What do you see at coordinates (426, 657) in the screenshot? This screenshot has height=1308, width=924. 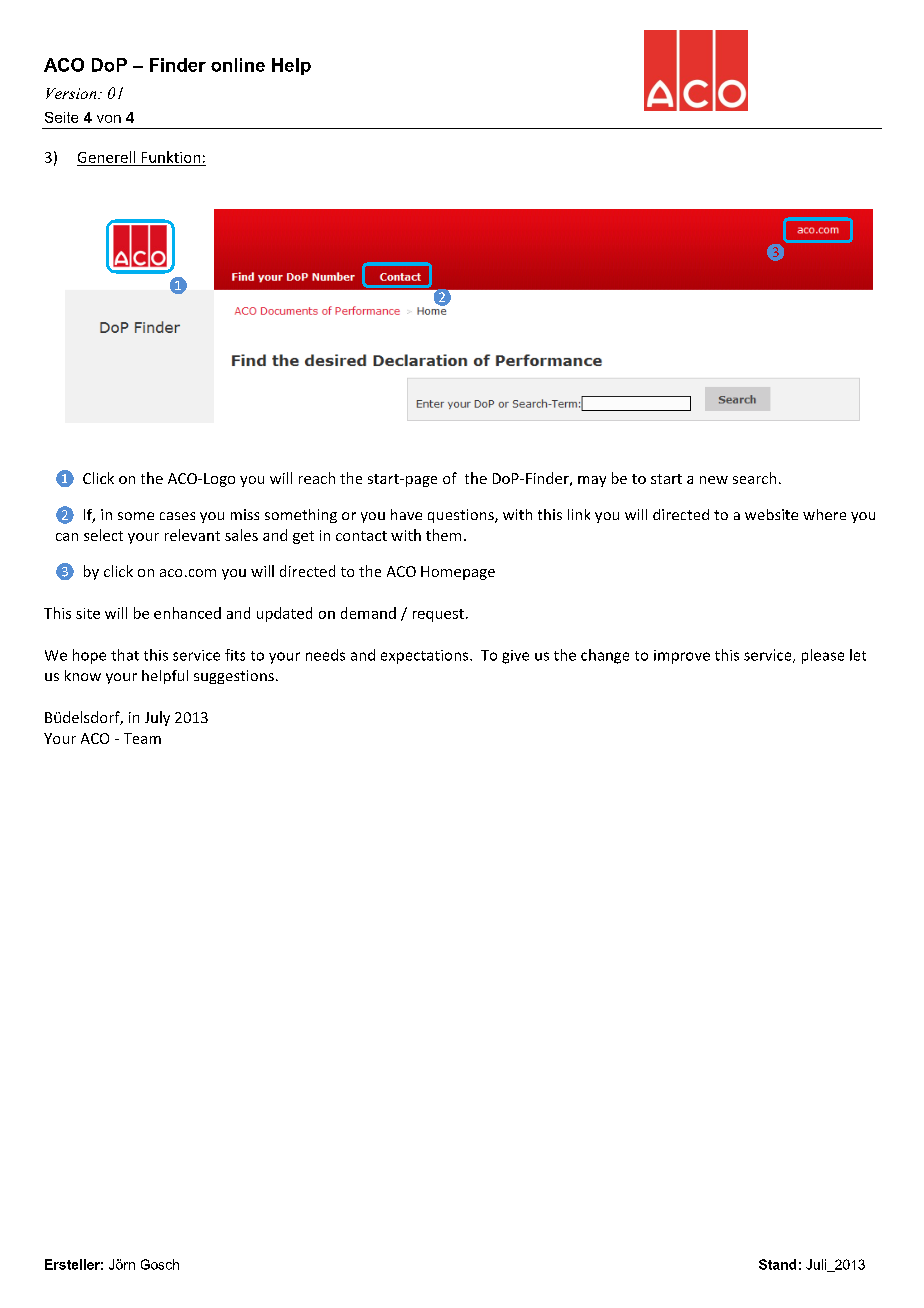 I see `expectations` at bounding box center [426, 657].
